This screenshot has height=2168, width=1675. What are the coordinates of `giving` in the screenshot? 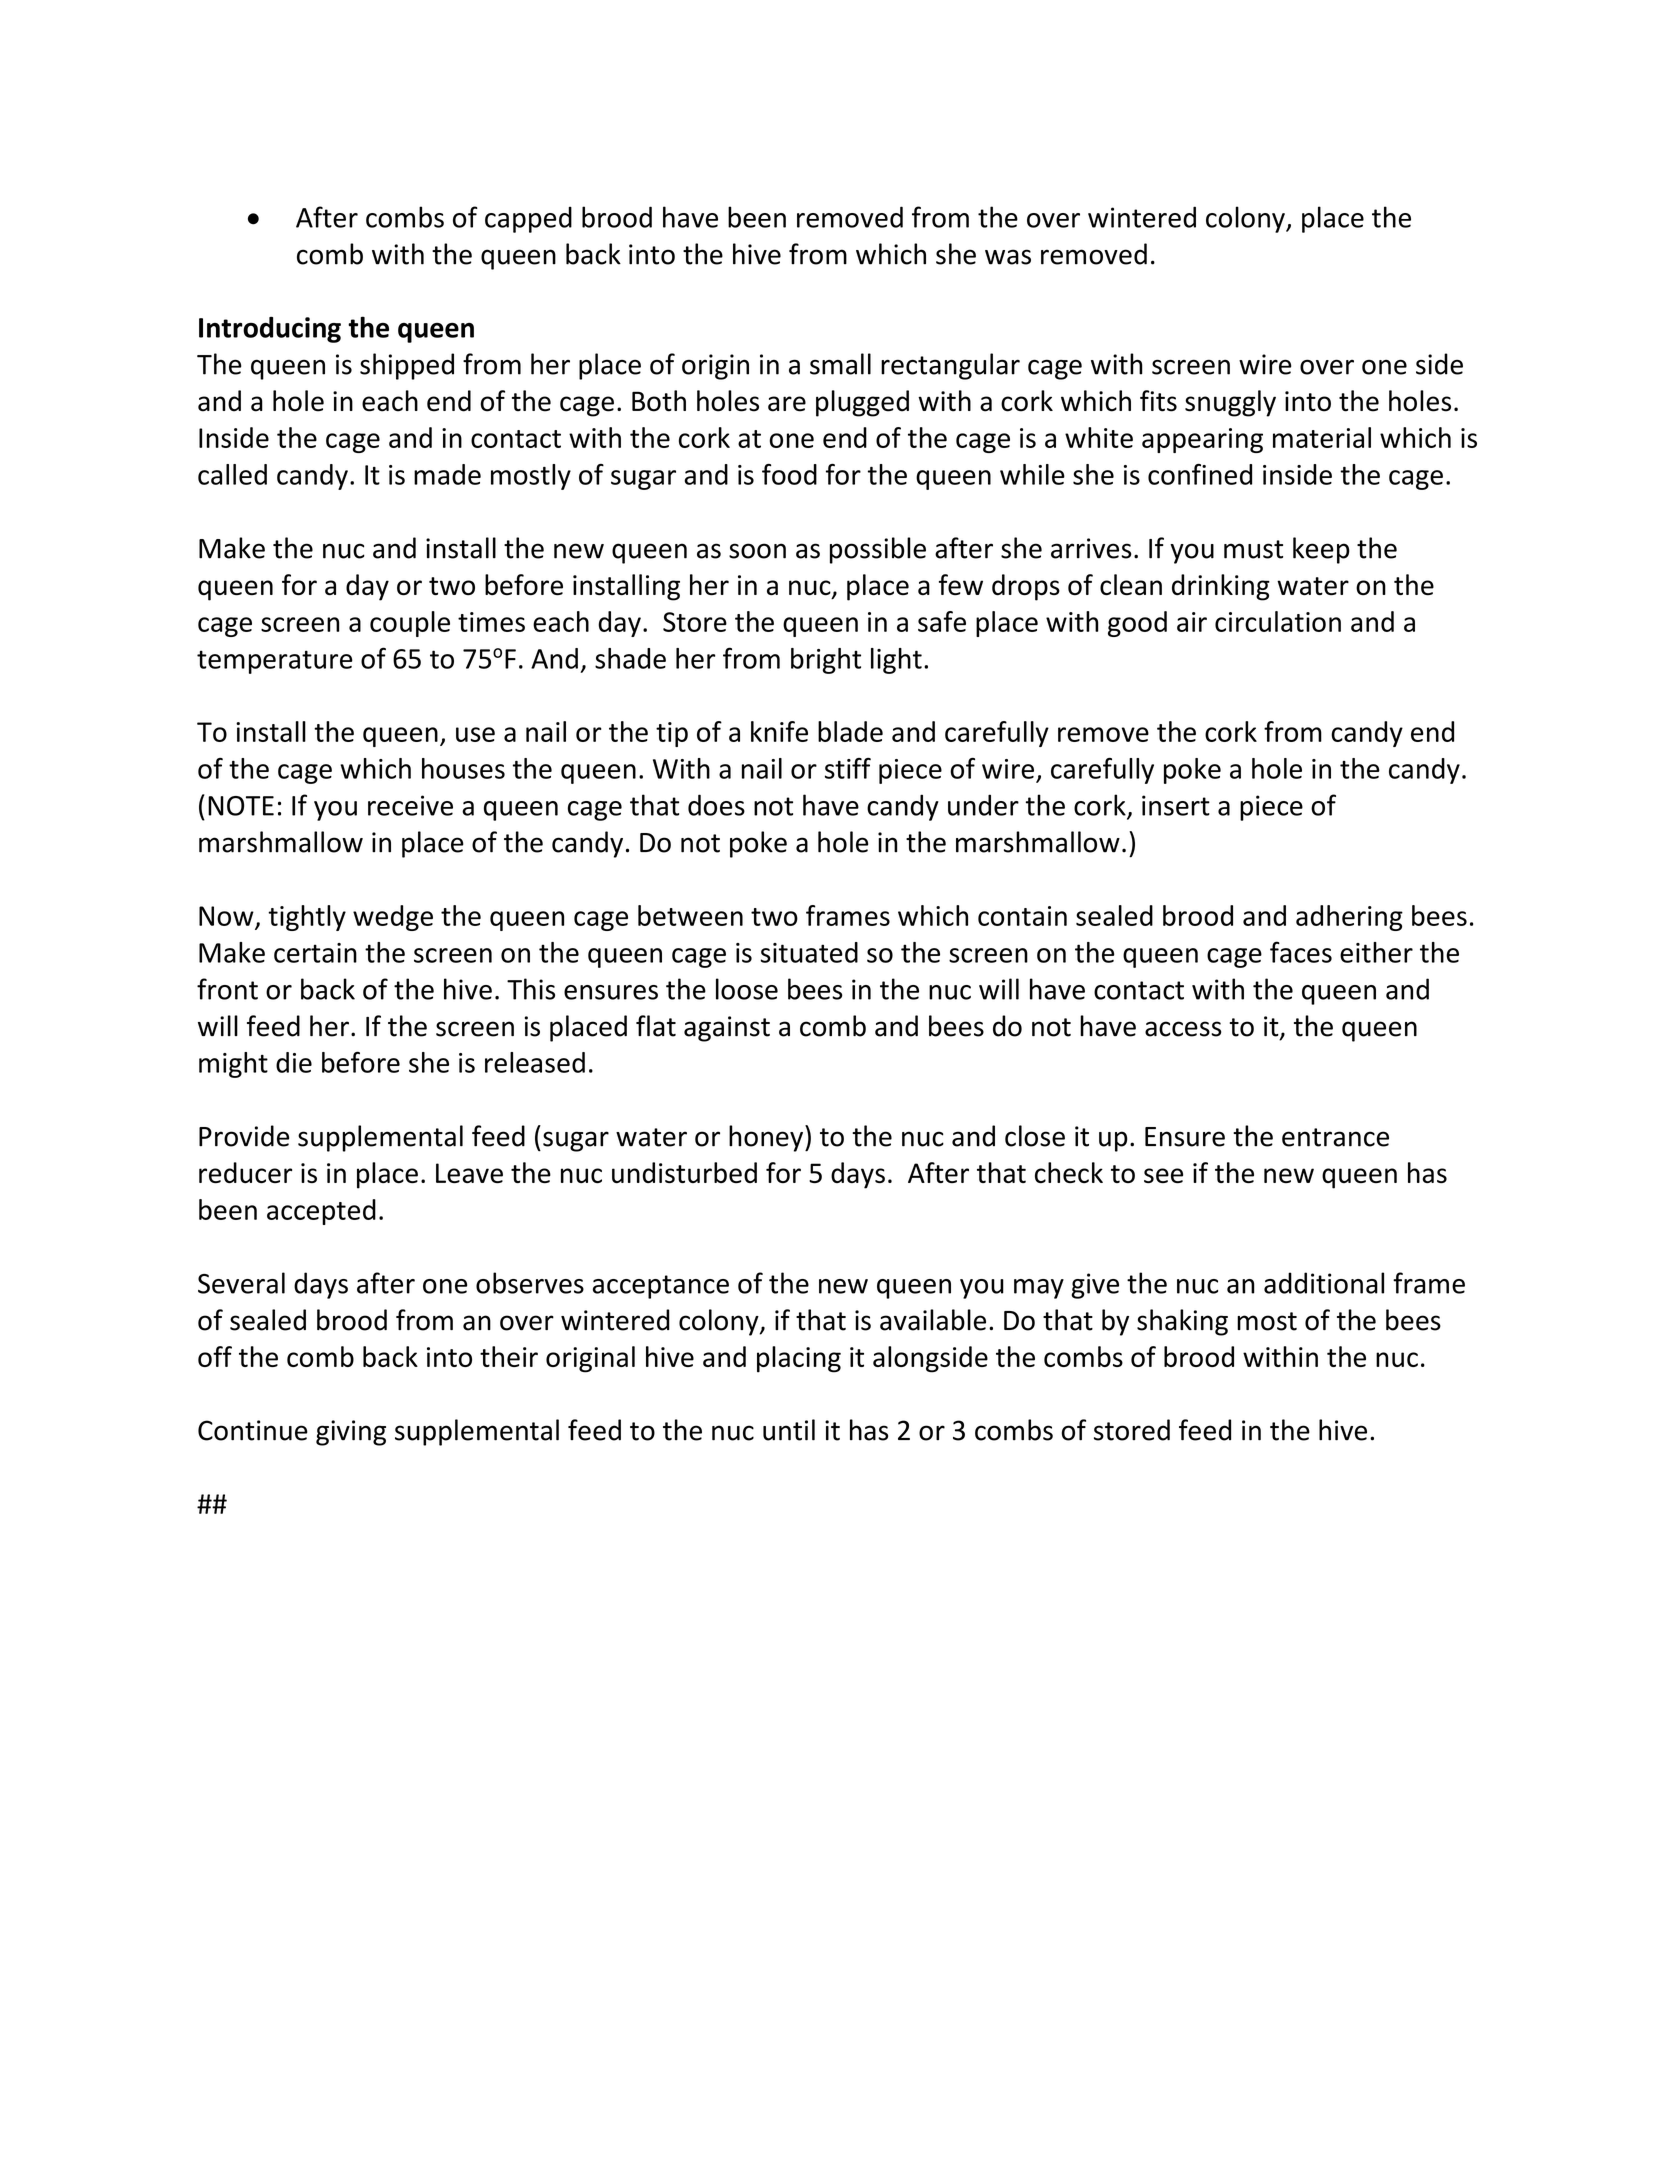 It's located at (351, 1433).
